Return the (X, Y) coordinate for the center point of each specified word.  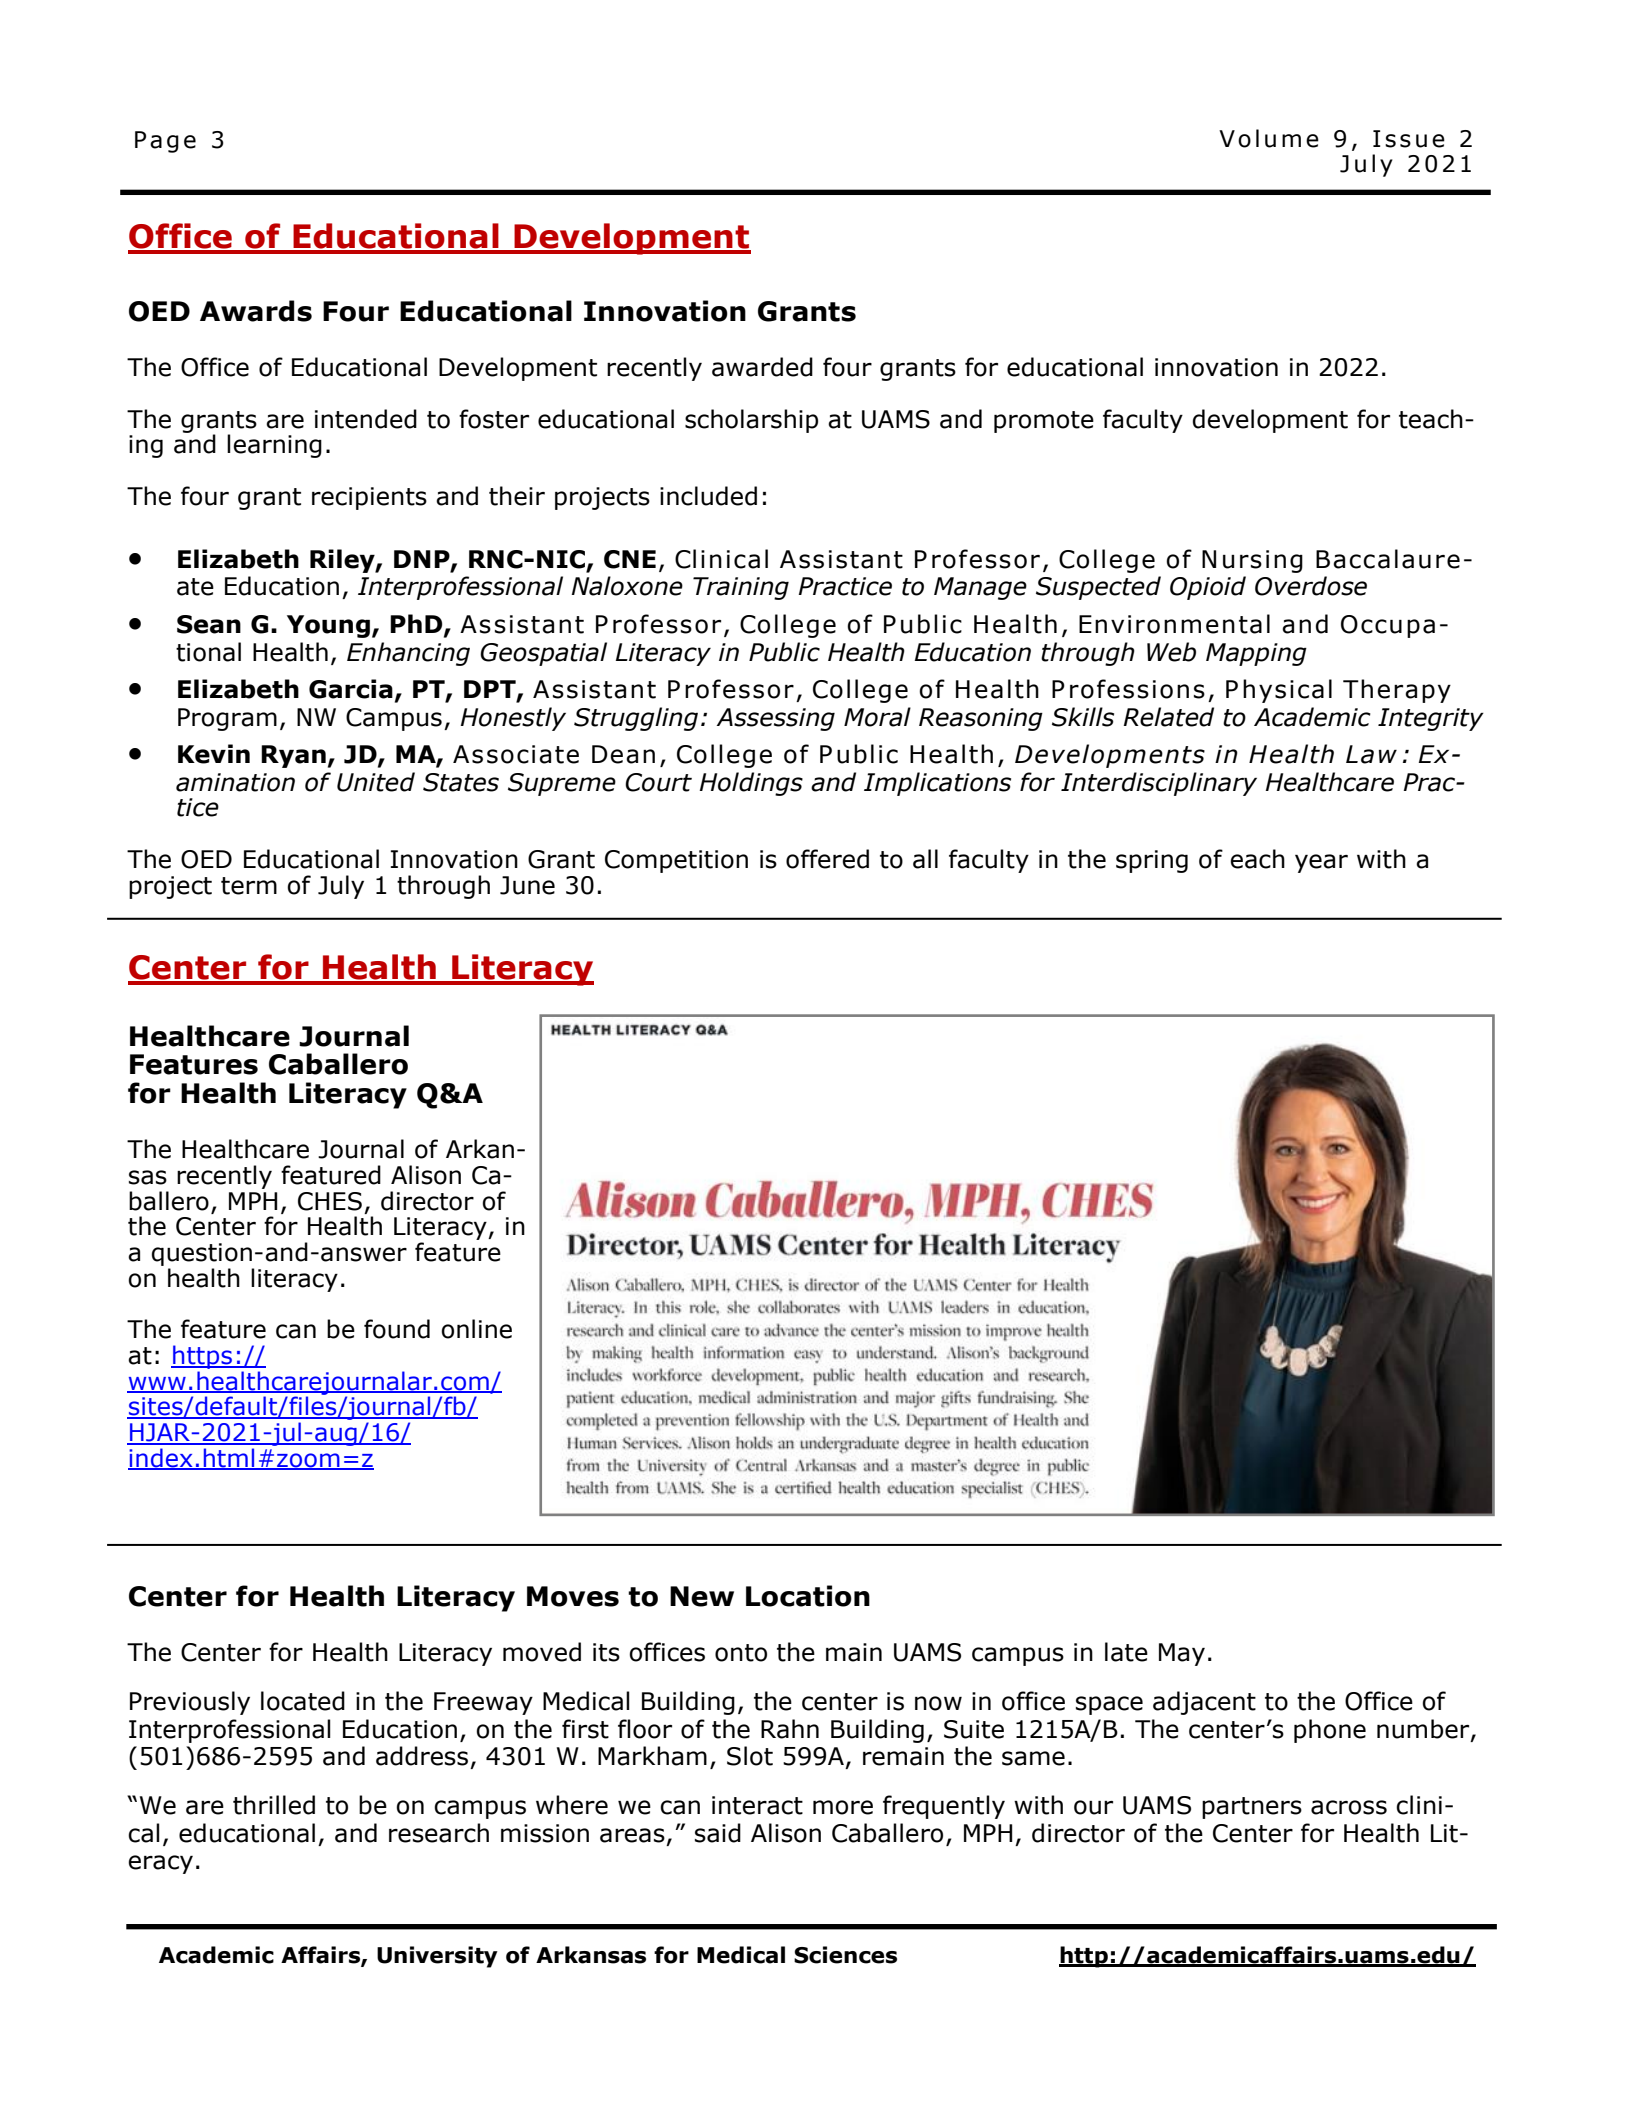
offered (827, 859)
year (1321, 863)
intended (366, 419)
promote (1044, 422)
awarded (762, 367)
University (437, 1957)
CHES (330, 1201)
